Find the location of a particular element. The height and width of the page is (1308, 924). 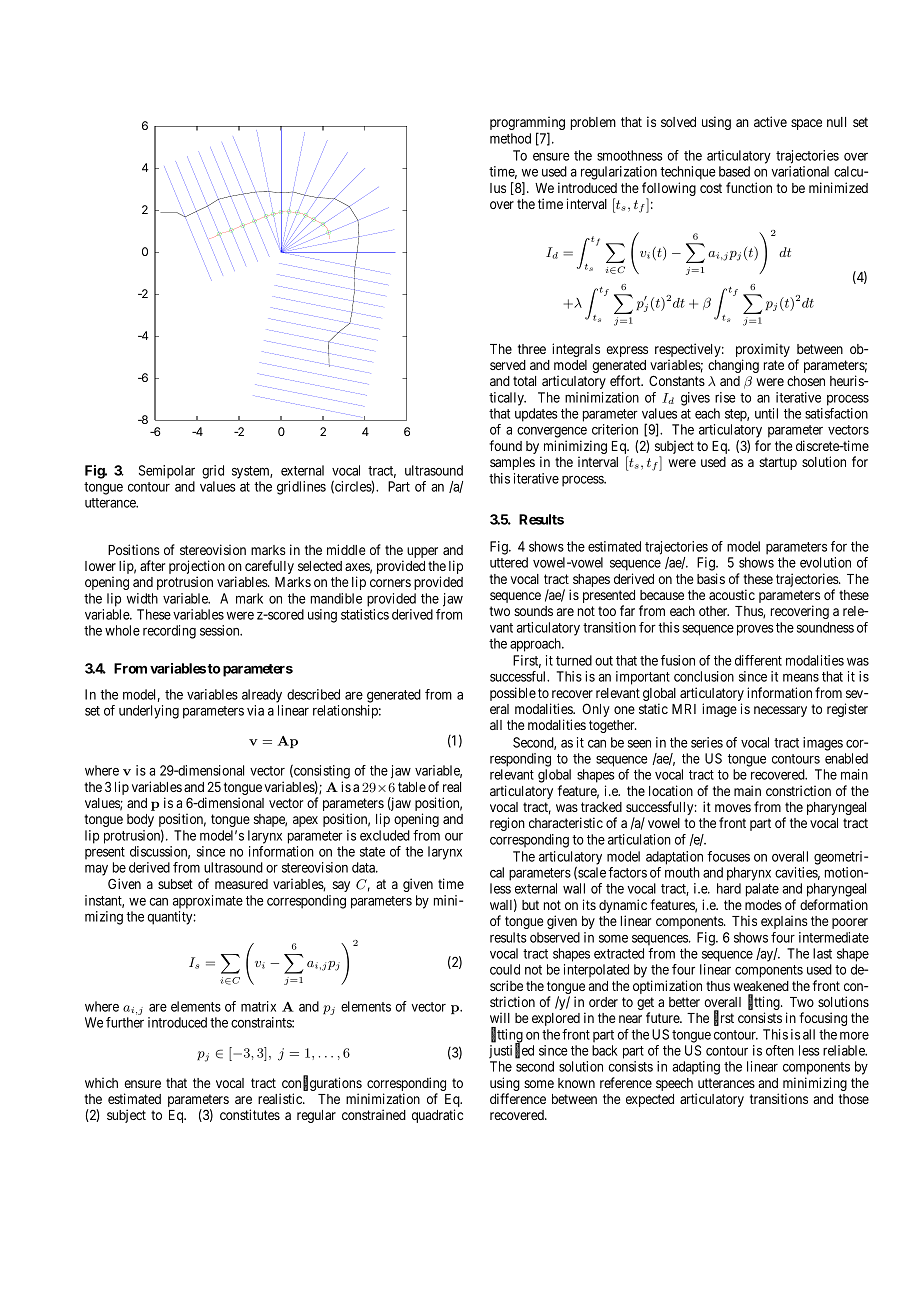

method is located at coordinates (510, 138).
